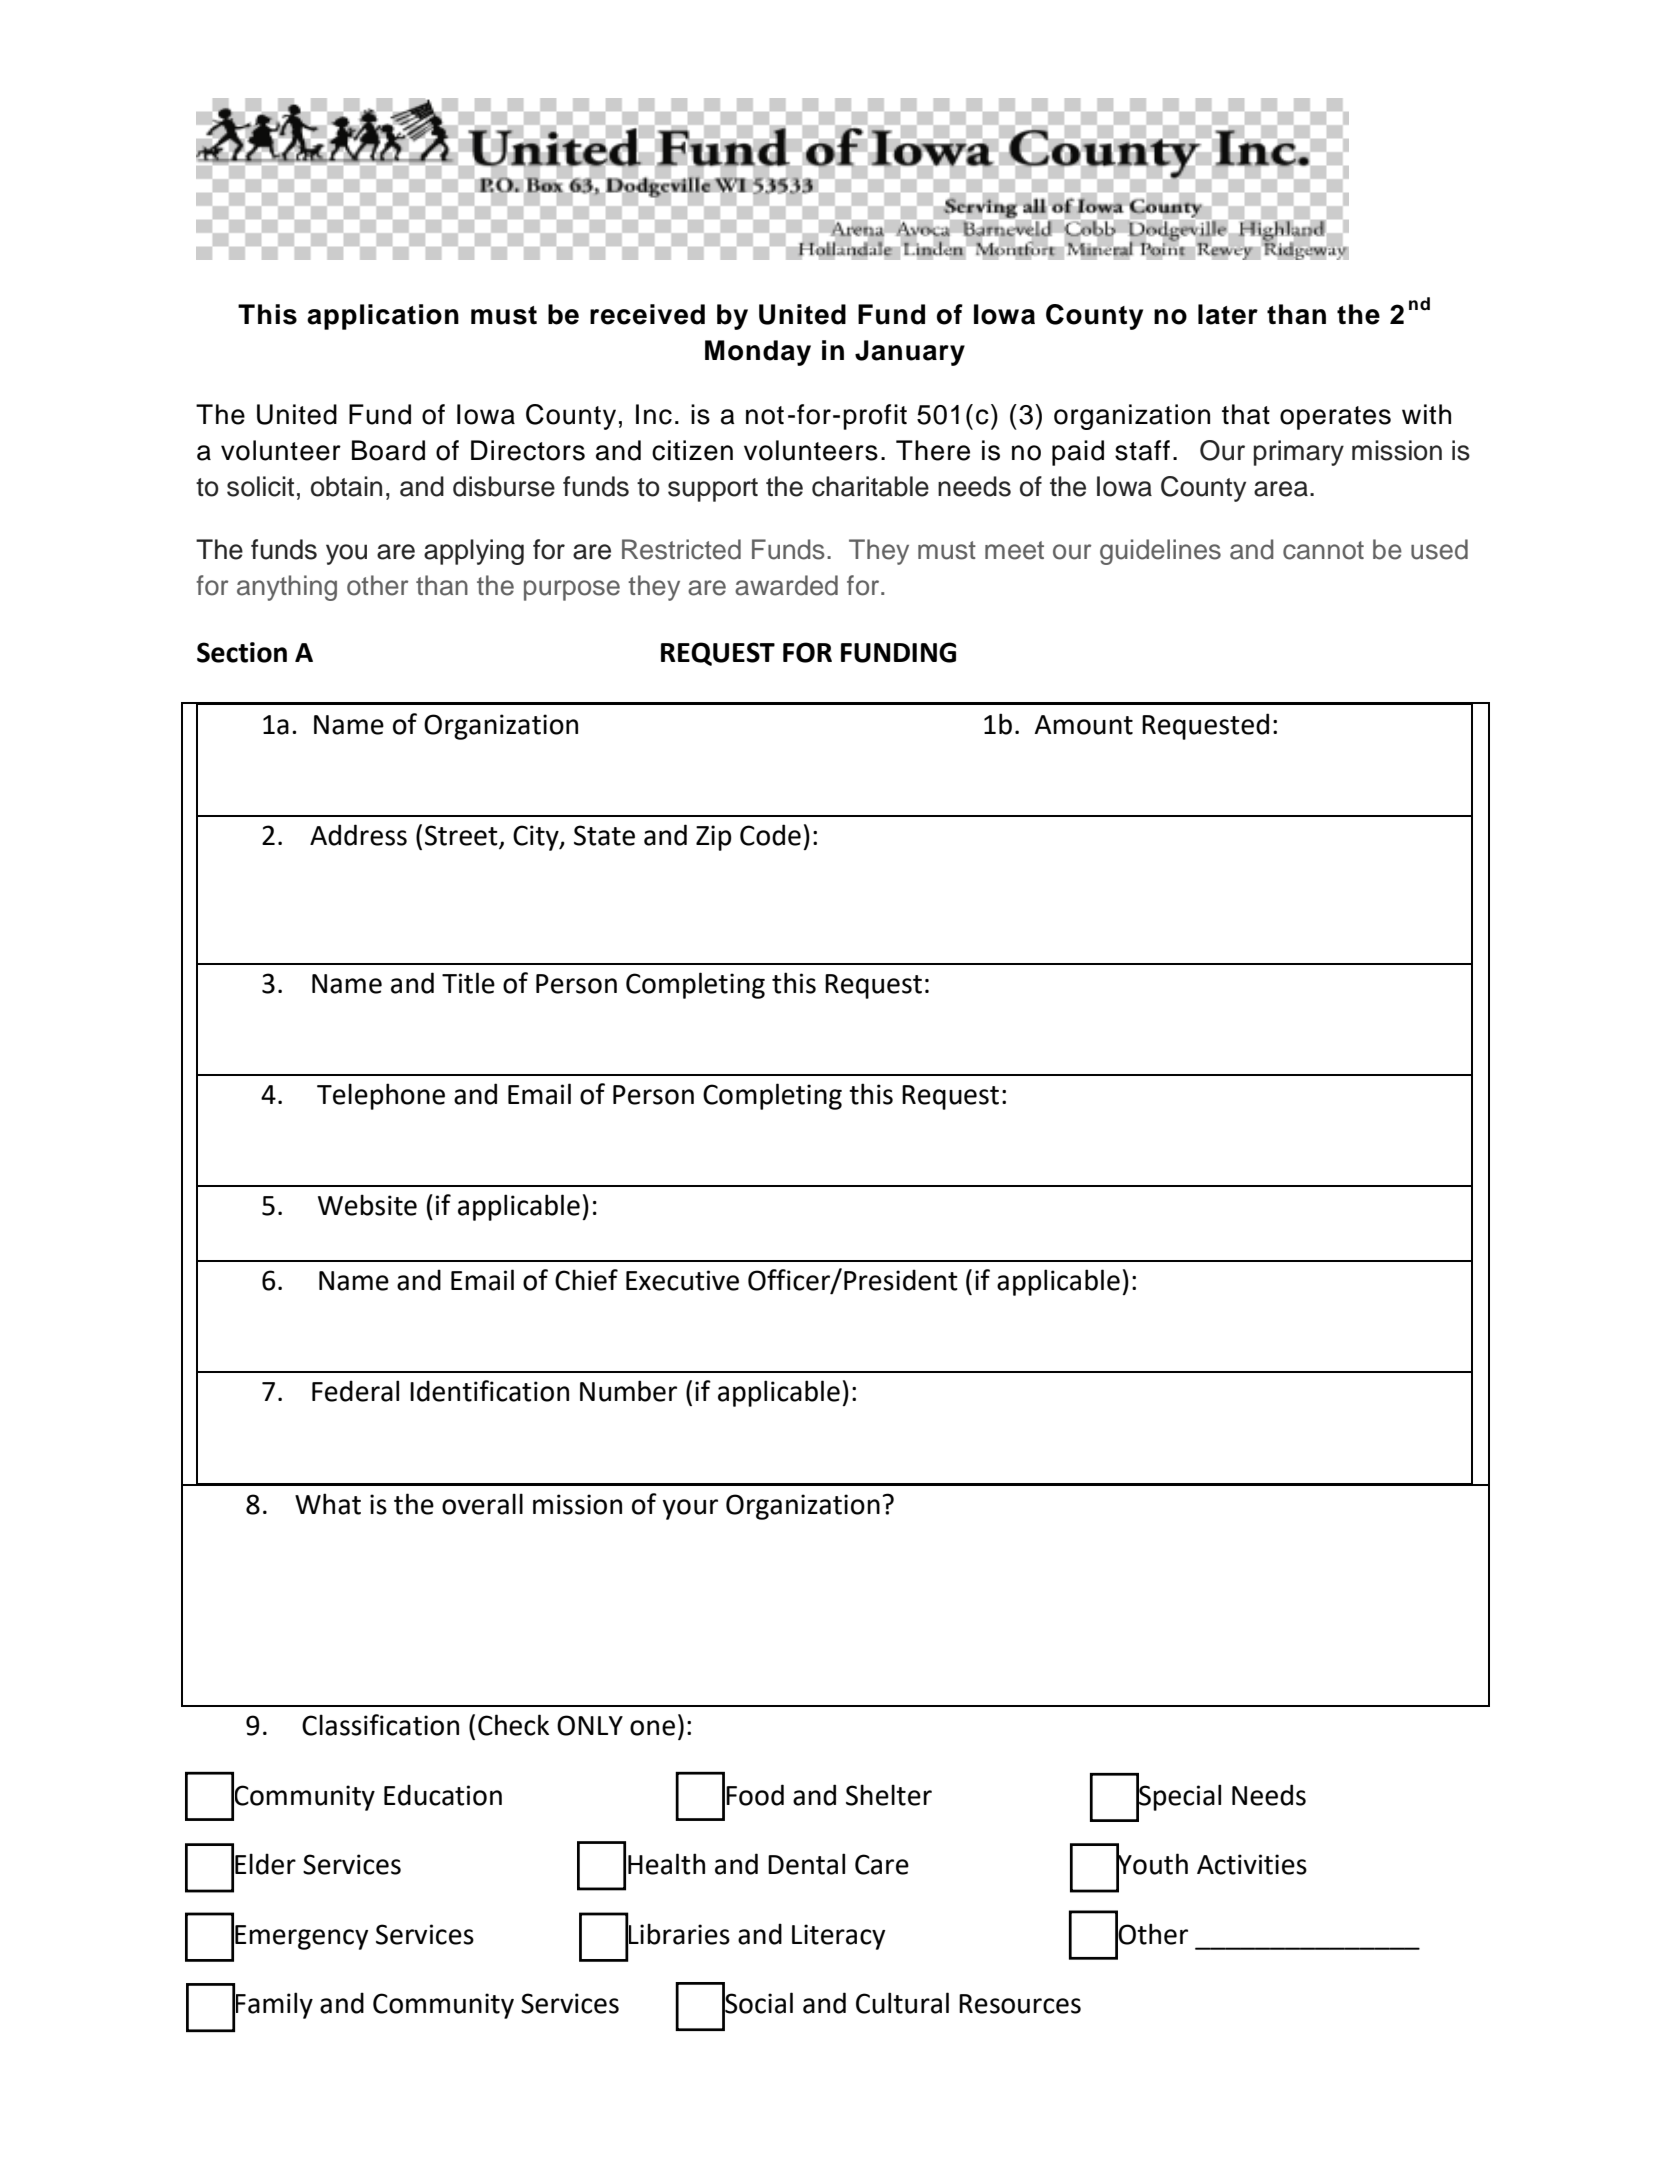  I want to click on Education, so click(443, 1795).
